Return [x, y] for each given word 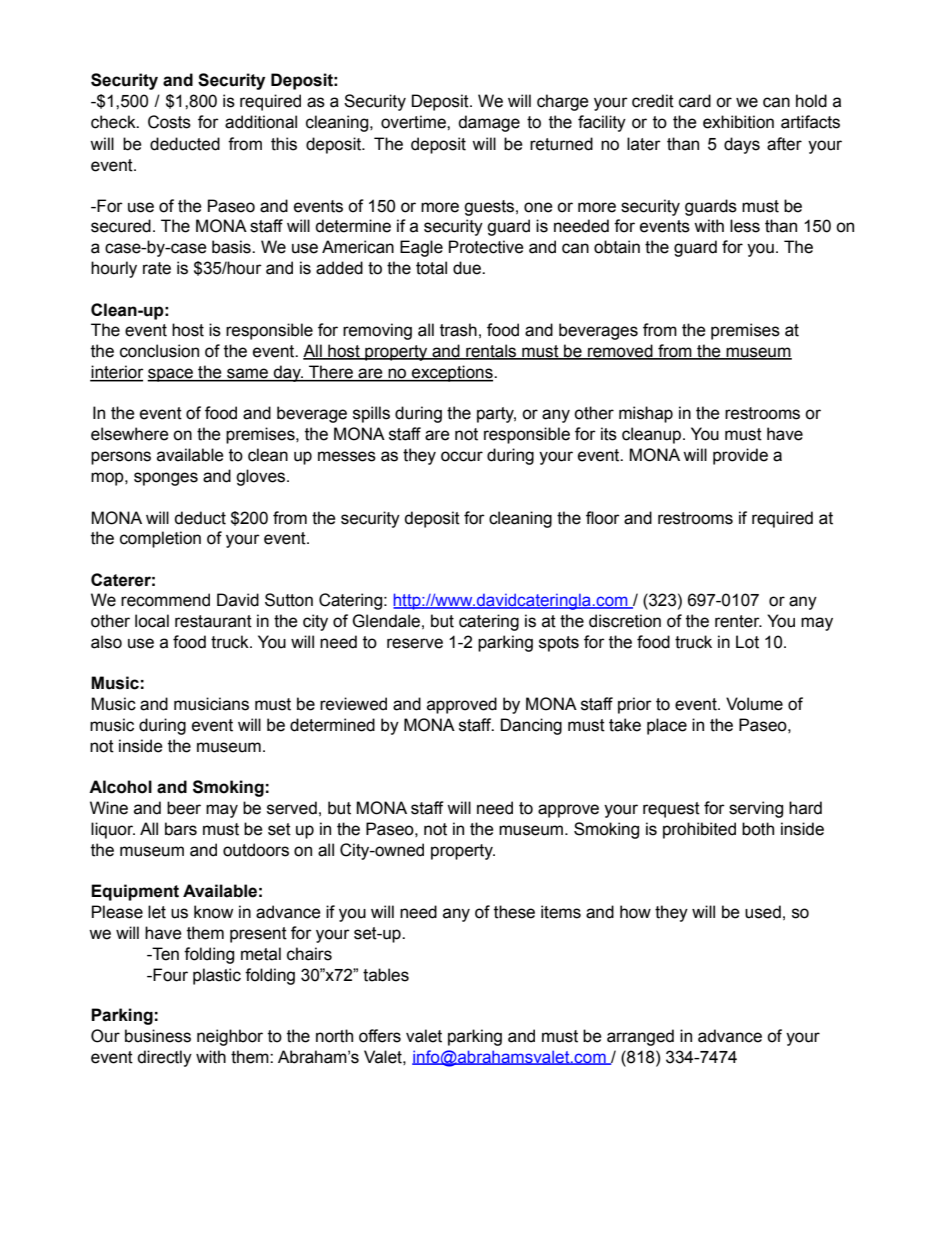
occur [462, 456]
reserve [415, 643]
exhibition [738, 122]
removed [620, 352]
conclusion [159, 351]
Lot [747, 642]
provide [740, 456]
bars [181, 829]
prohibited [699, 830]
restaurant [213, 621]
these [514, 912]
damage [489, 123]
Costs [169, 122]
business [158, 1036]
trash [458, 330]
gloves [262, 477]
